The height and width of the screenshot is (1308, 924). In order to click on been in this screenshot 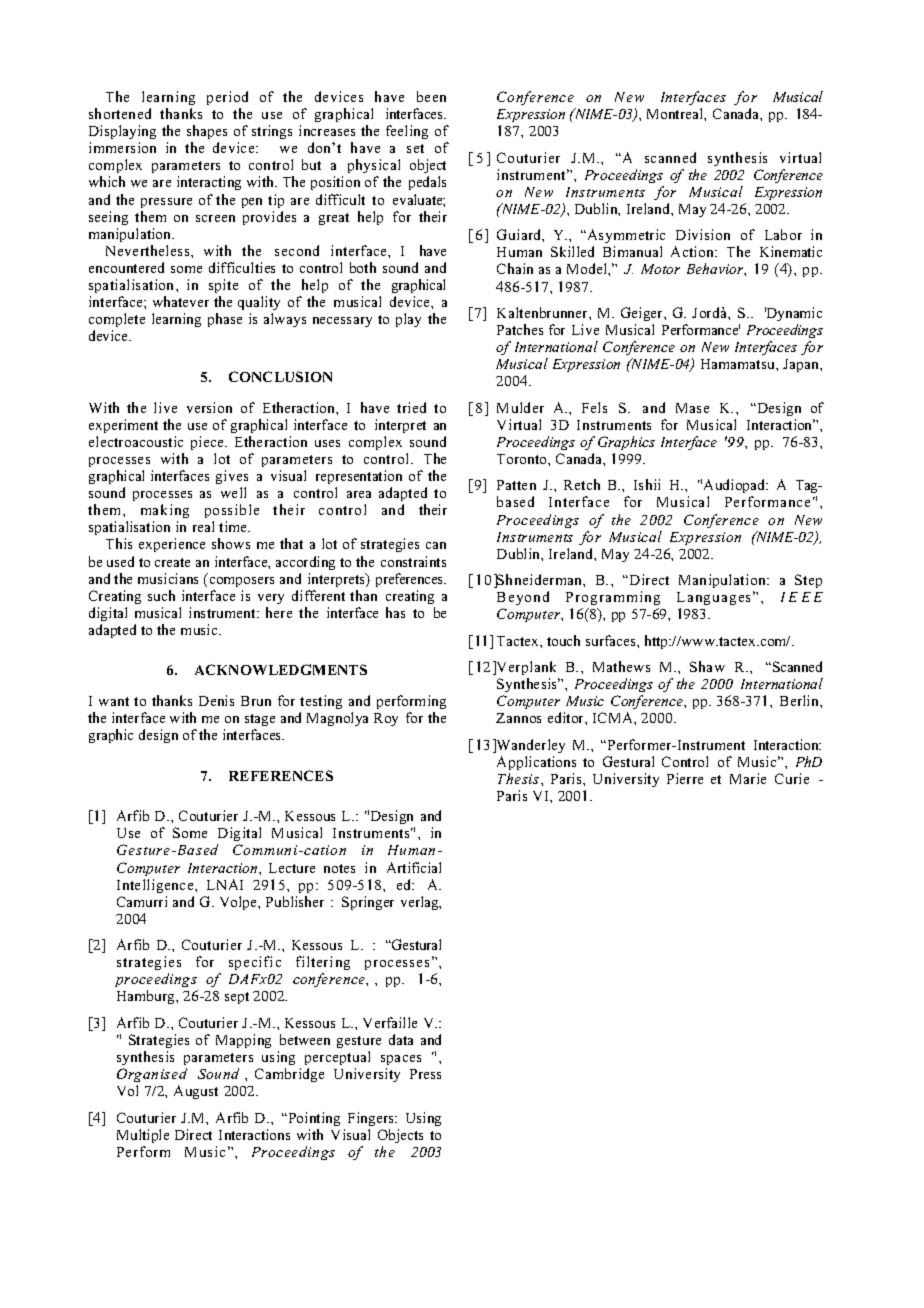, I will do `click(431, 96)`.
